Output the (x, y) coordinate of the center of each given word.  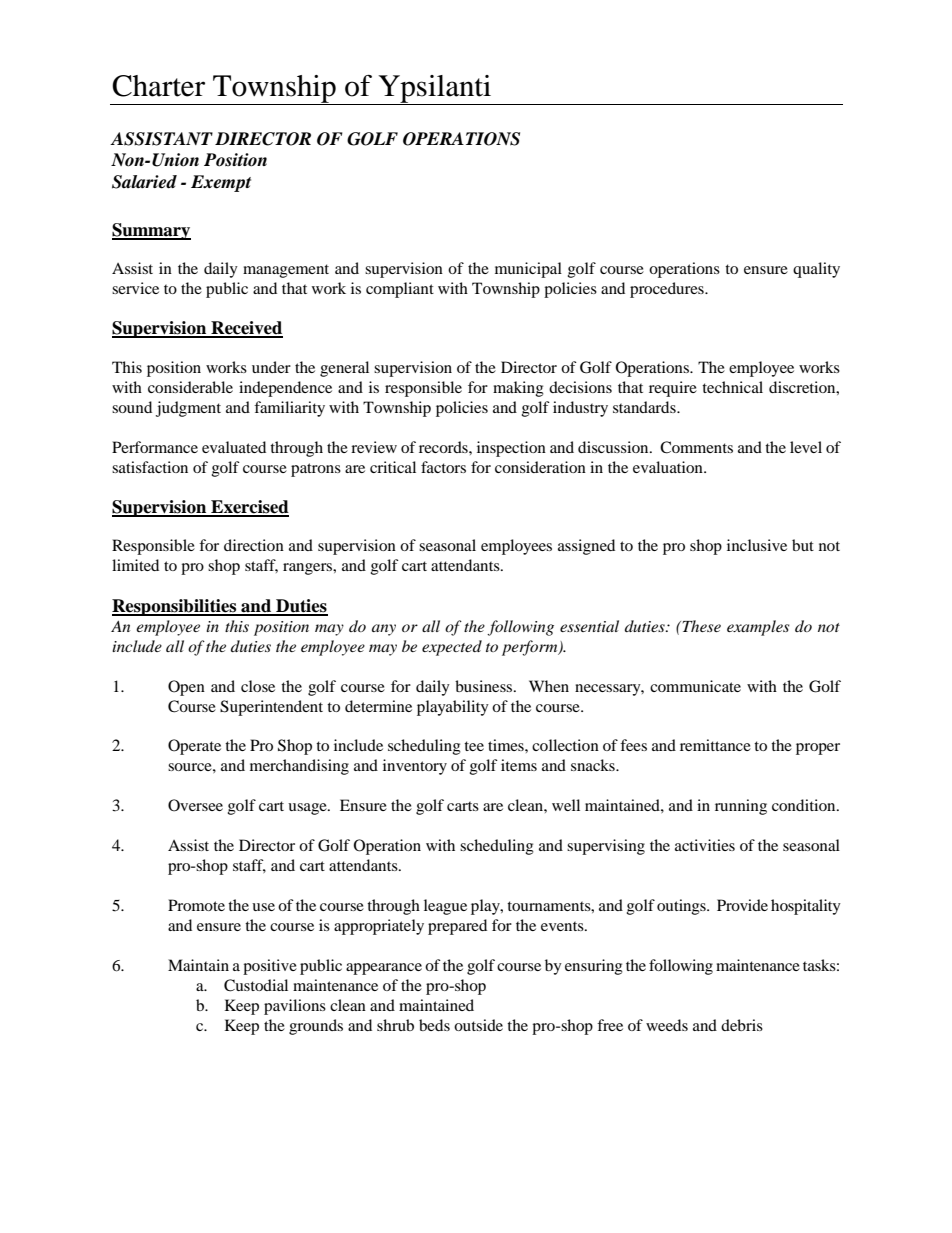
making (518, 389)
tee (474, 746)
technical (732, 387)
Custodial (256, 985)
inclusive (757, 545)
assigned (586, 547)
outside (478, 1025)
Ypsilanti (435, 90)
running (741, 807)
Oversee (195, 805)
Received (246, 329)
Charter (158, 86)
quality (816, 270)
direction (254, 545)
